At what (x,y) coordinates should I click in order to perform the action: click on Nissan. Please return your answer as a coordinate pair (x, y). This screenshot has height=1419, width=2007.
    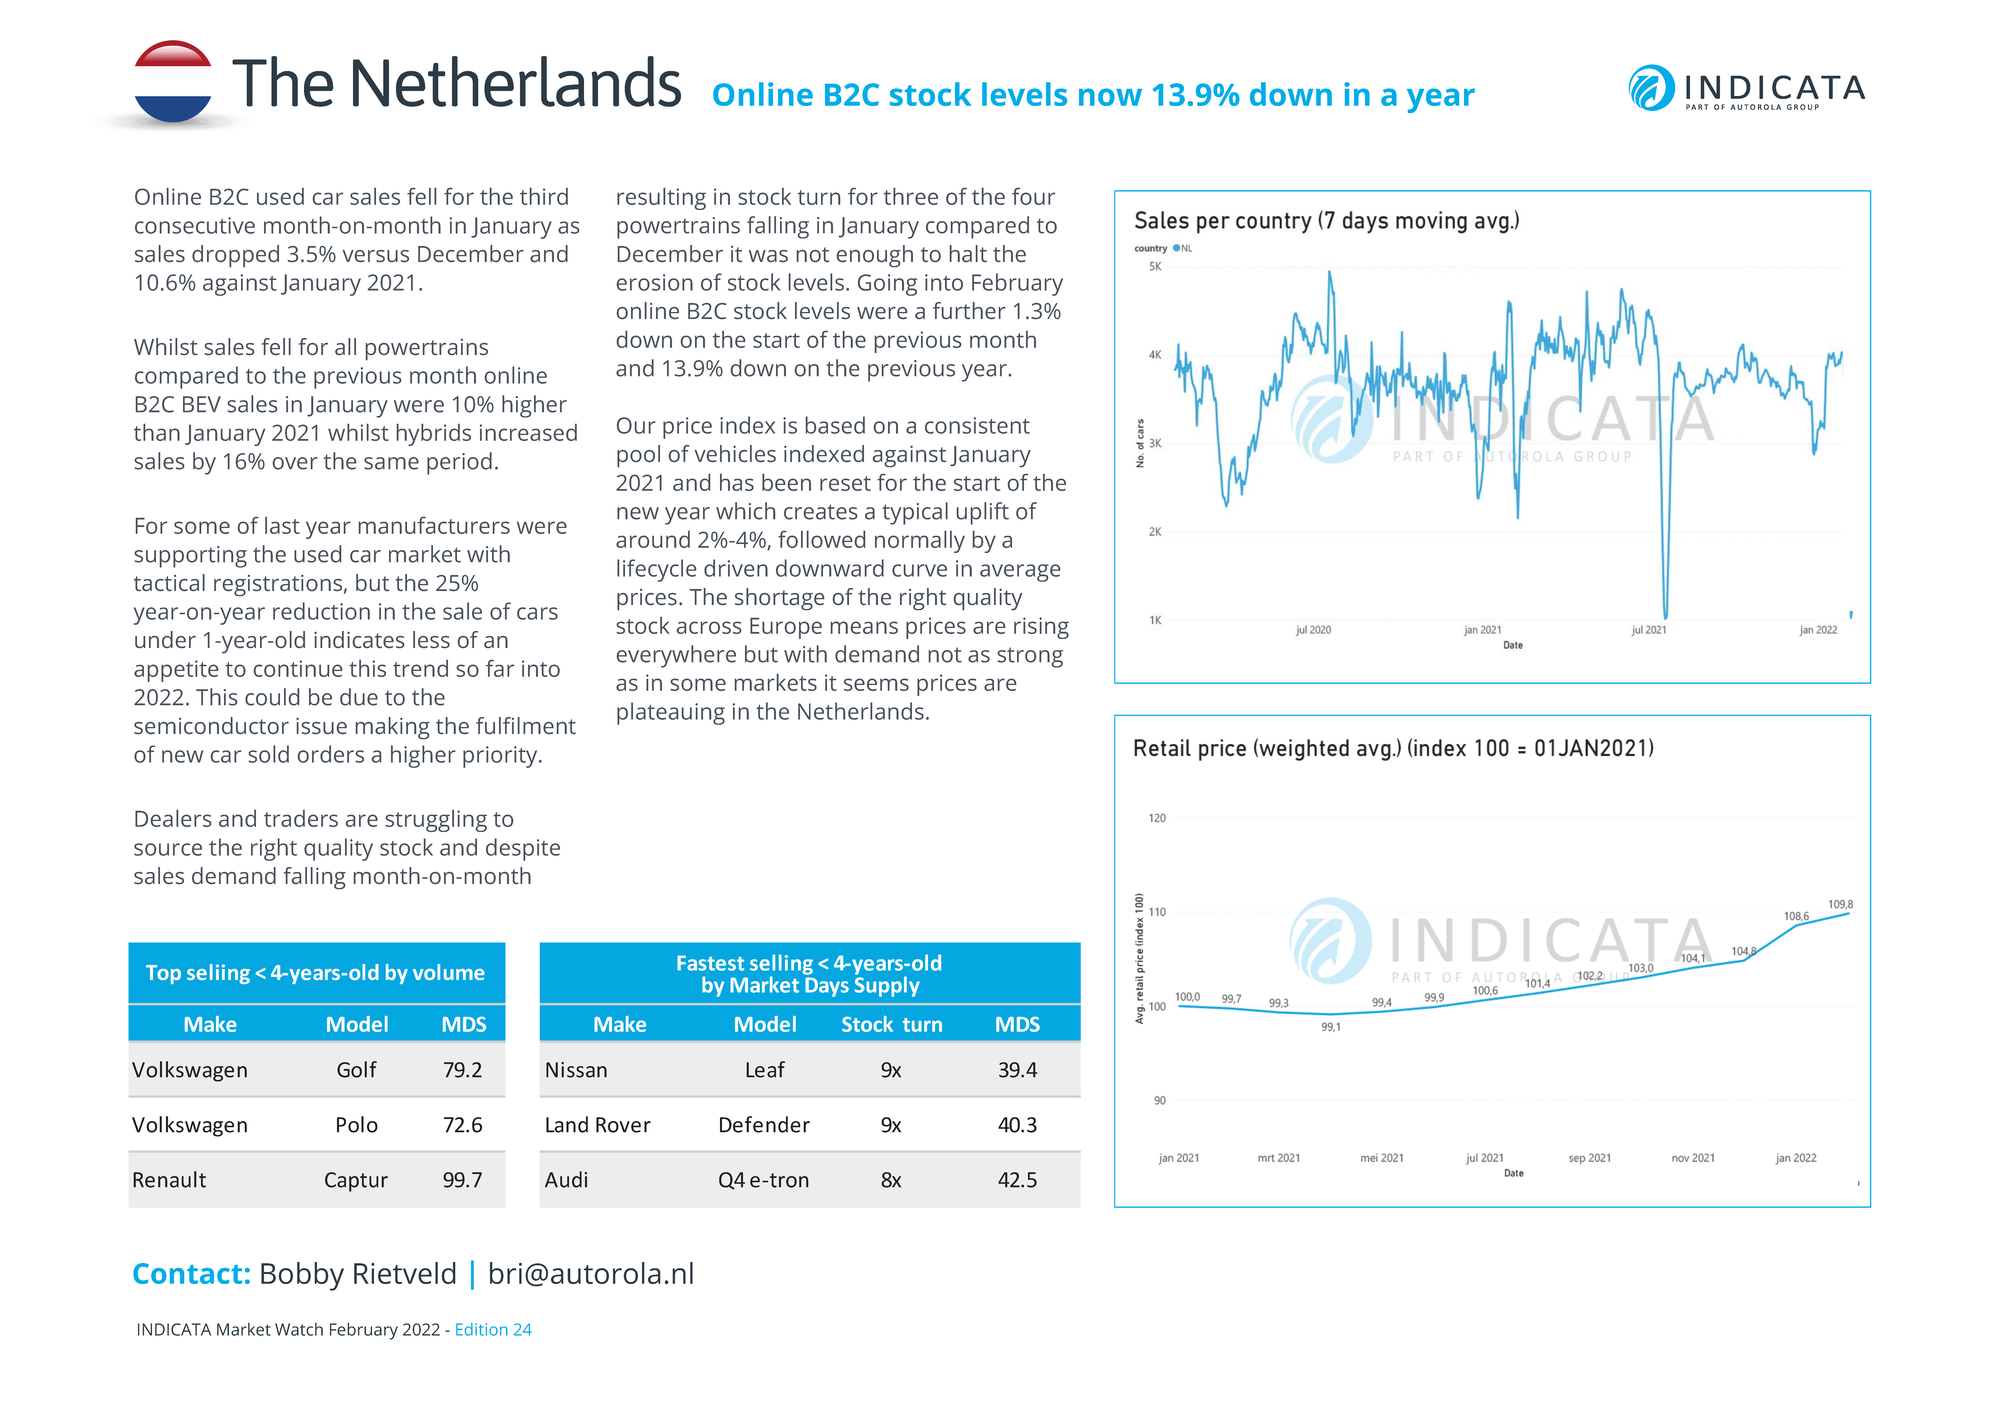
    Looking at the image, I should click on (576, 1070).
